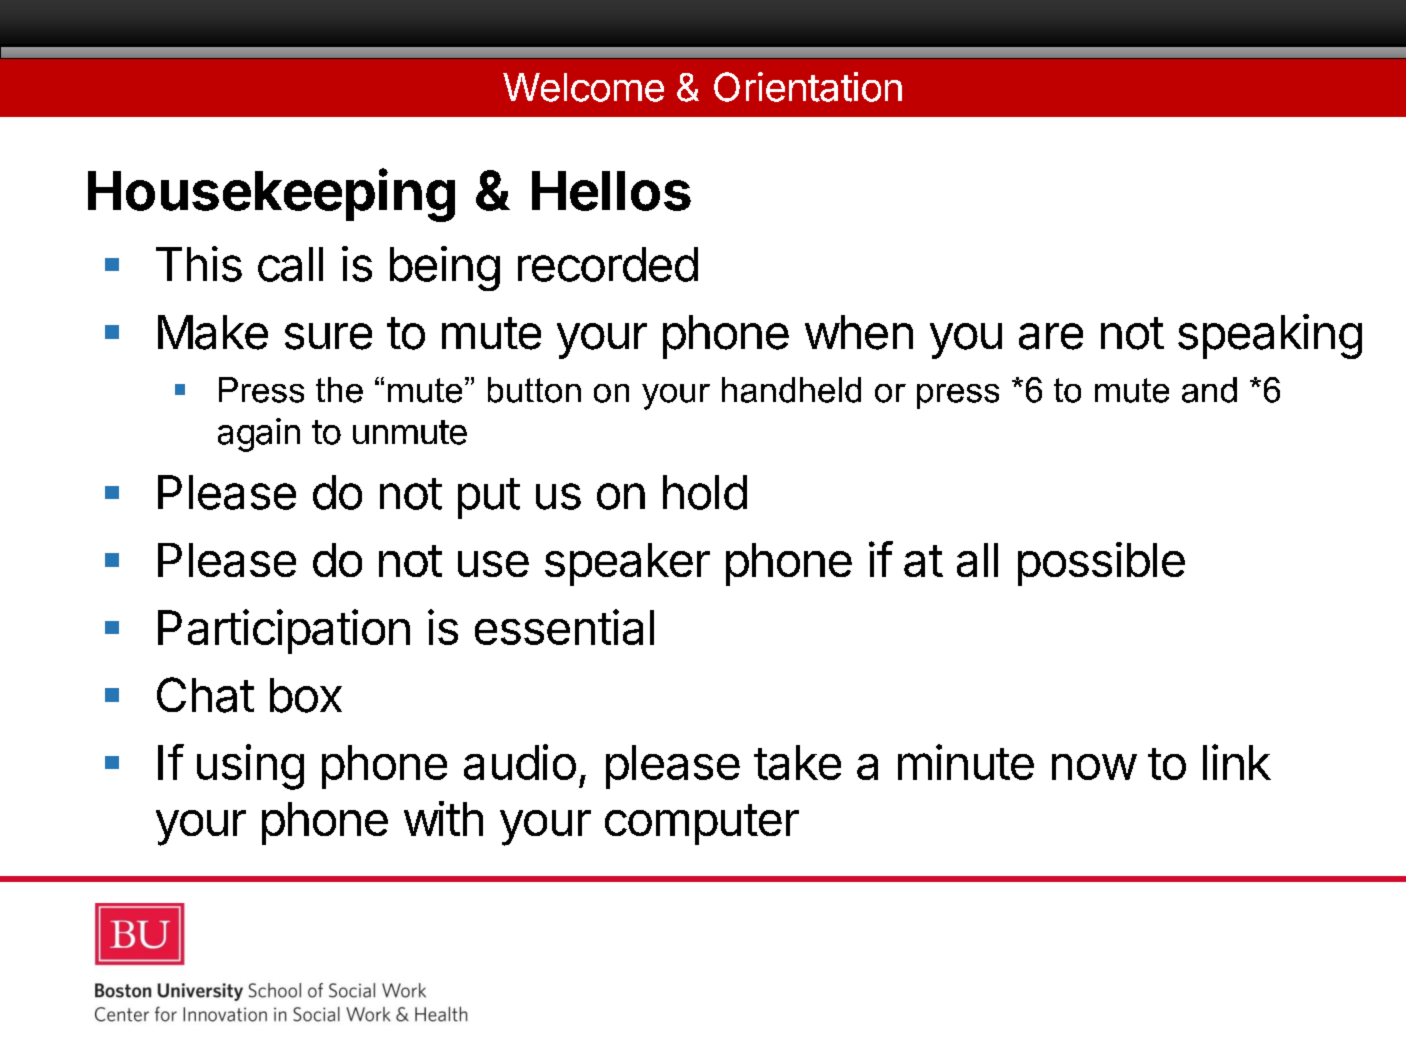 This image has width=1406, height=1055. What do you see at coordinates (705, 492) in the image?
I see `hold` at bounding box center [705, 492].
